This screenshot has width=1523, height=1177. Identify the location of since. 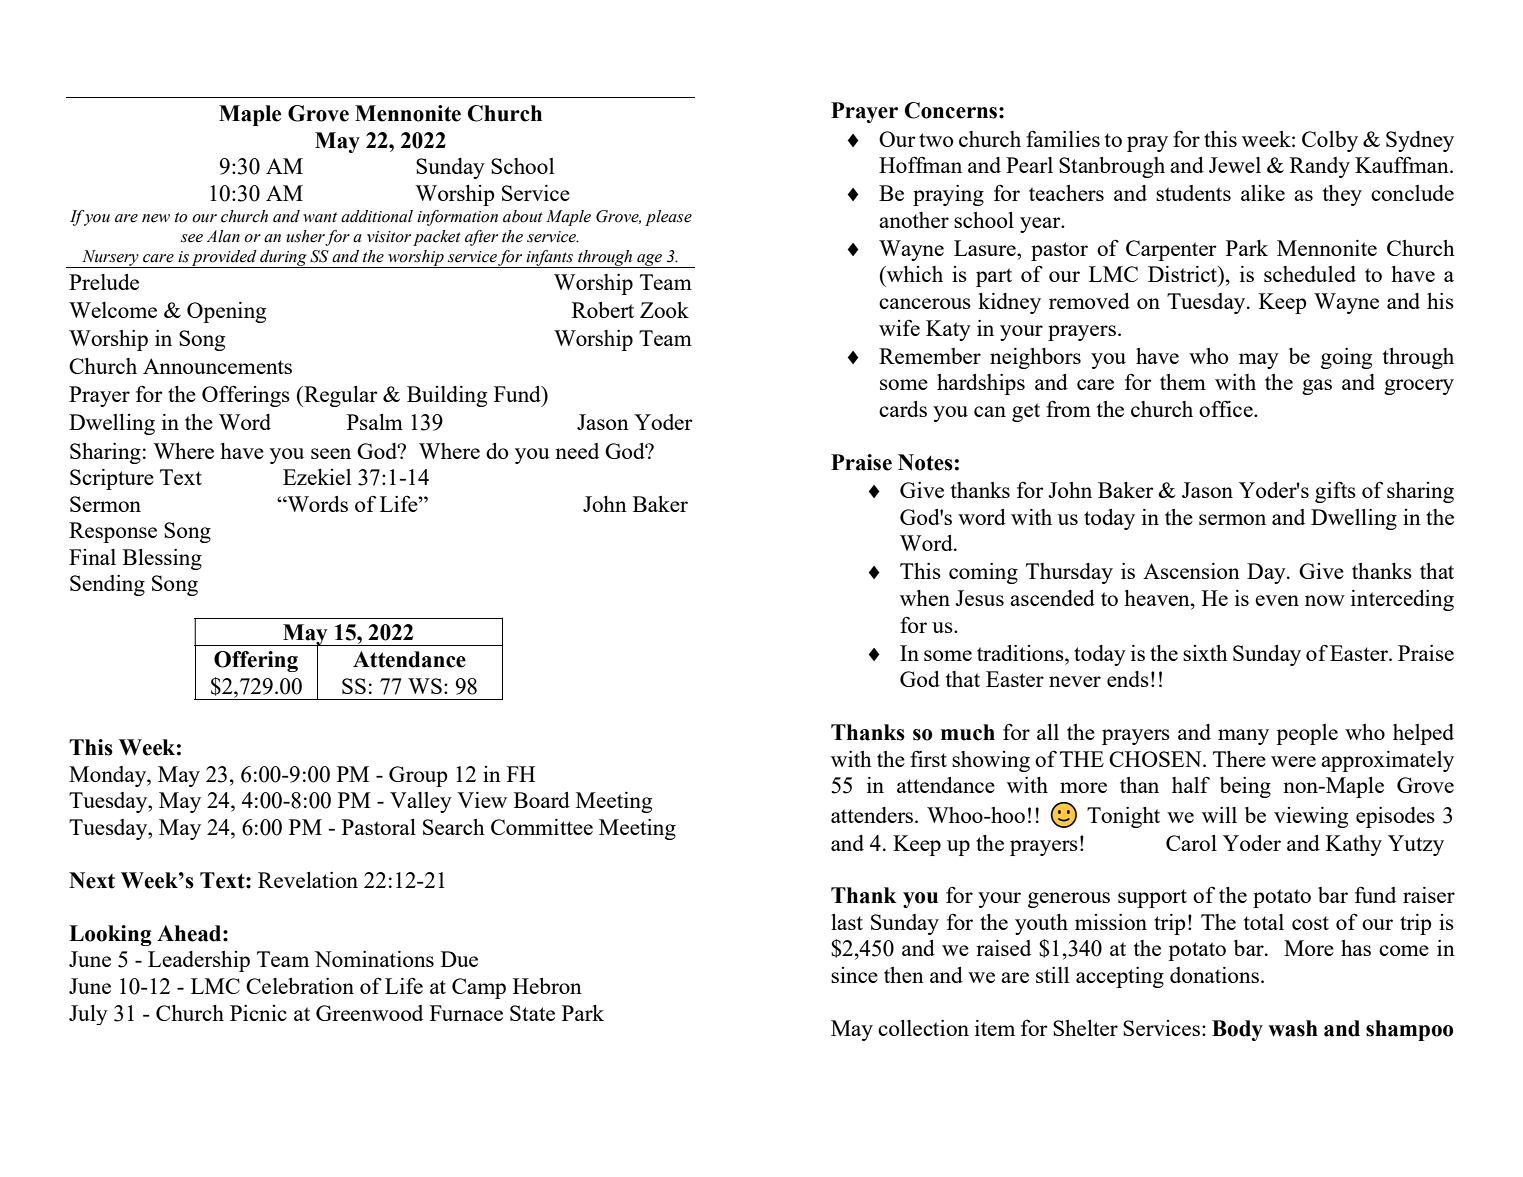
(854, 975).
